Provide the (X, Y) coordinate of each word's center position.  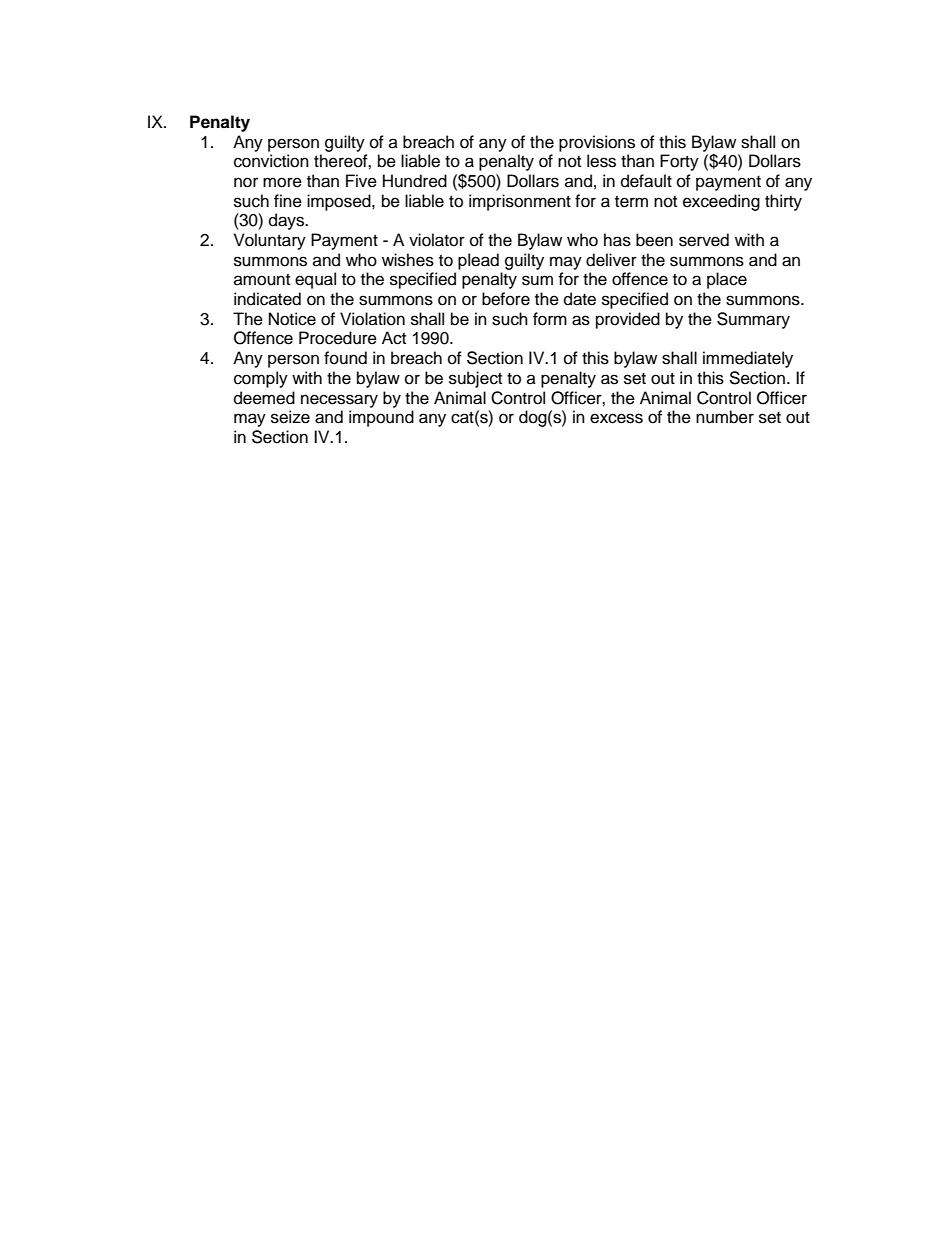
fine (288, 201)
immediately (748, 359)
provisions (597, 143)
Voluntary (270, 241)
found (345, 358)
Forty (679, 162)
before (506, 299)
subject (475, 379)
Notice (292, 319)
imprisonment (520, 202)
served (704, 240)
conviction (271, 161)
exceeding (721, 202)
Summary (753, 320)
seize (290, 417)
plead (478, 261)
